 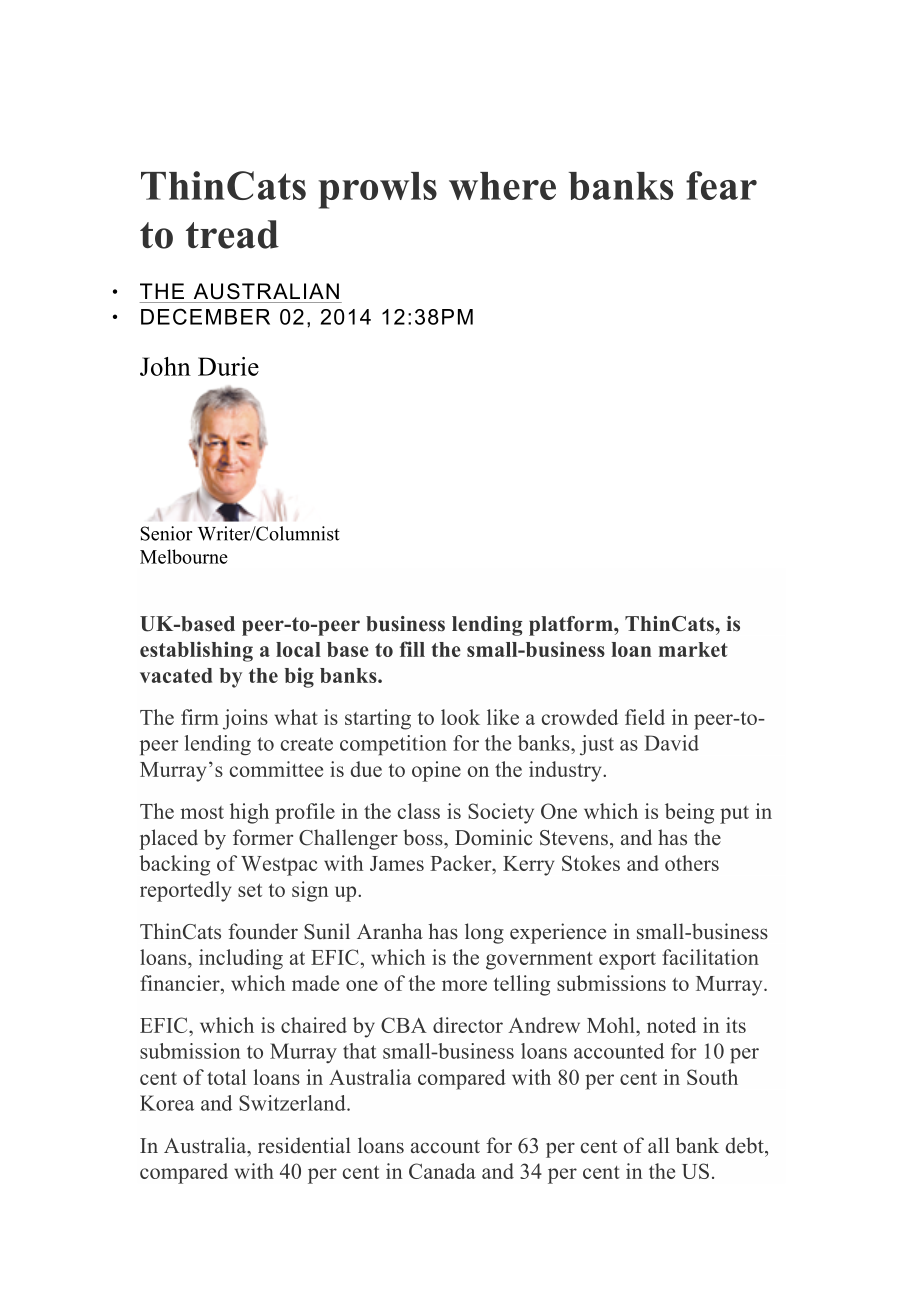 What do you see at coordinates (693, 649) in the screenshot?
I see `market` at bounding box center [693, 649].
